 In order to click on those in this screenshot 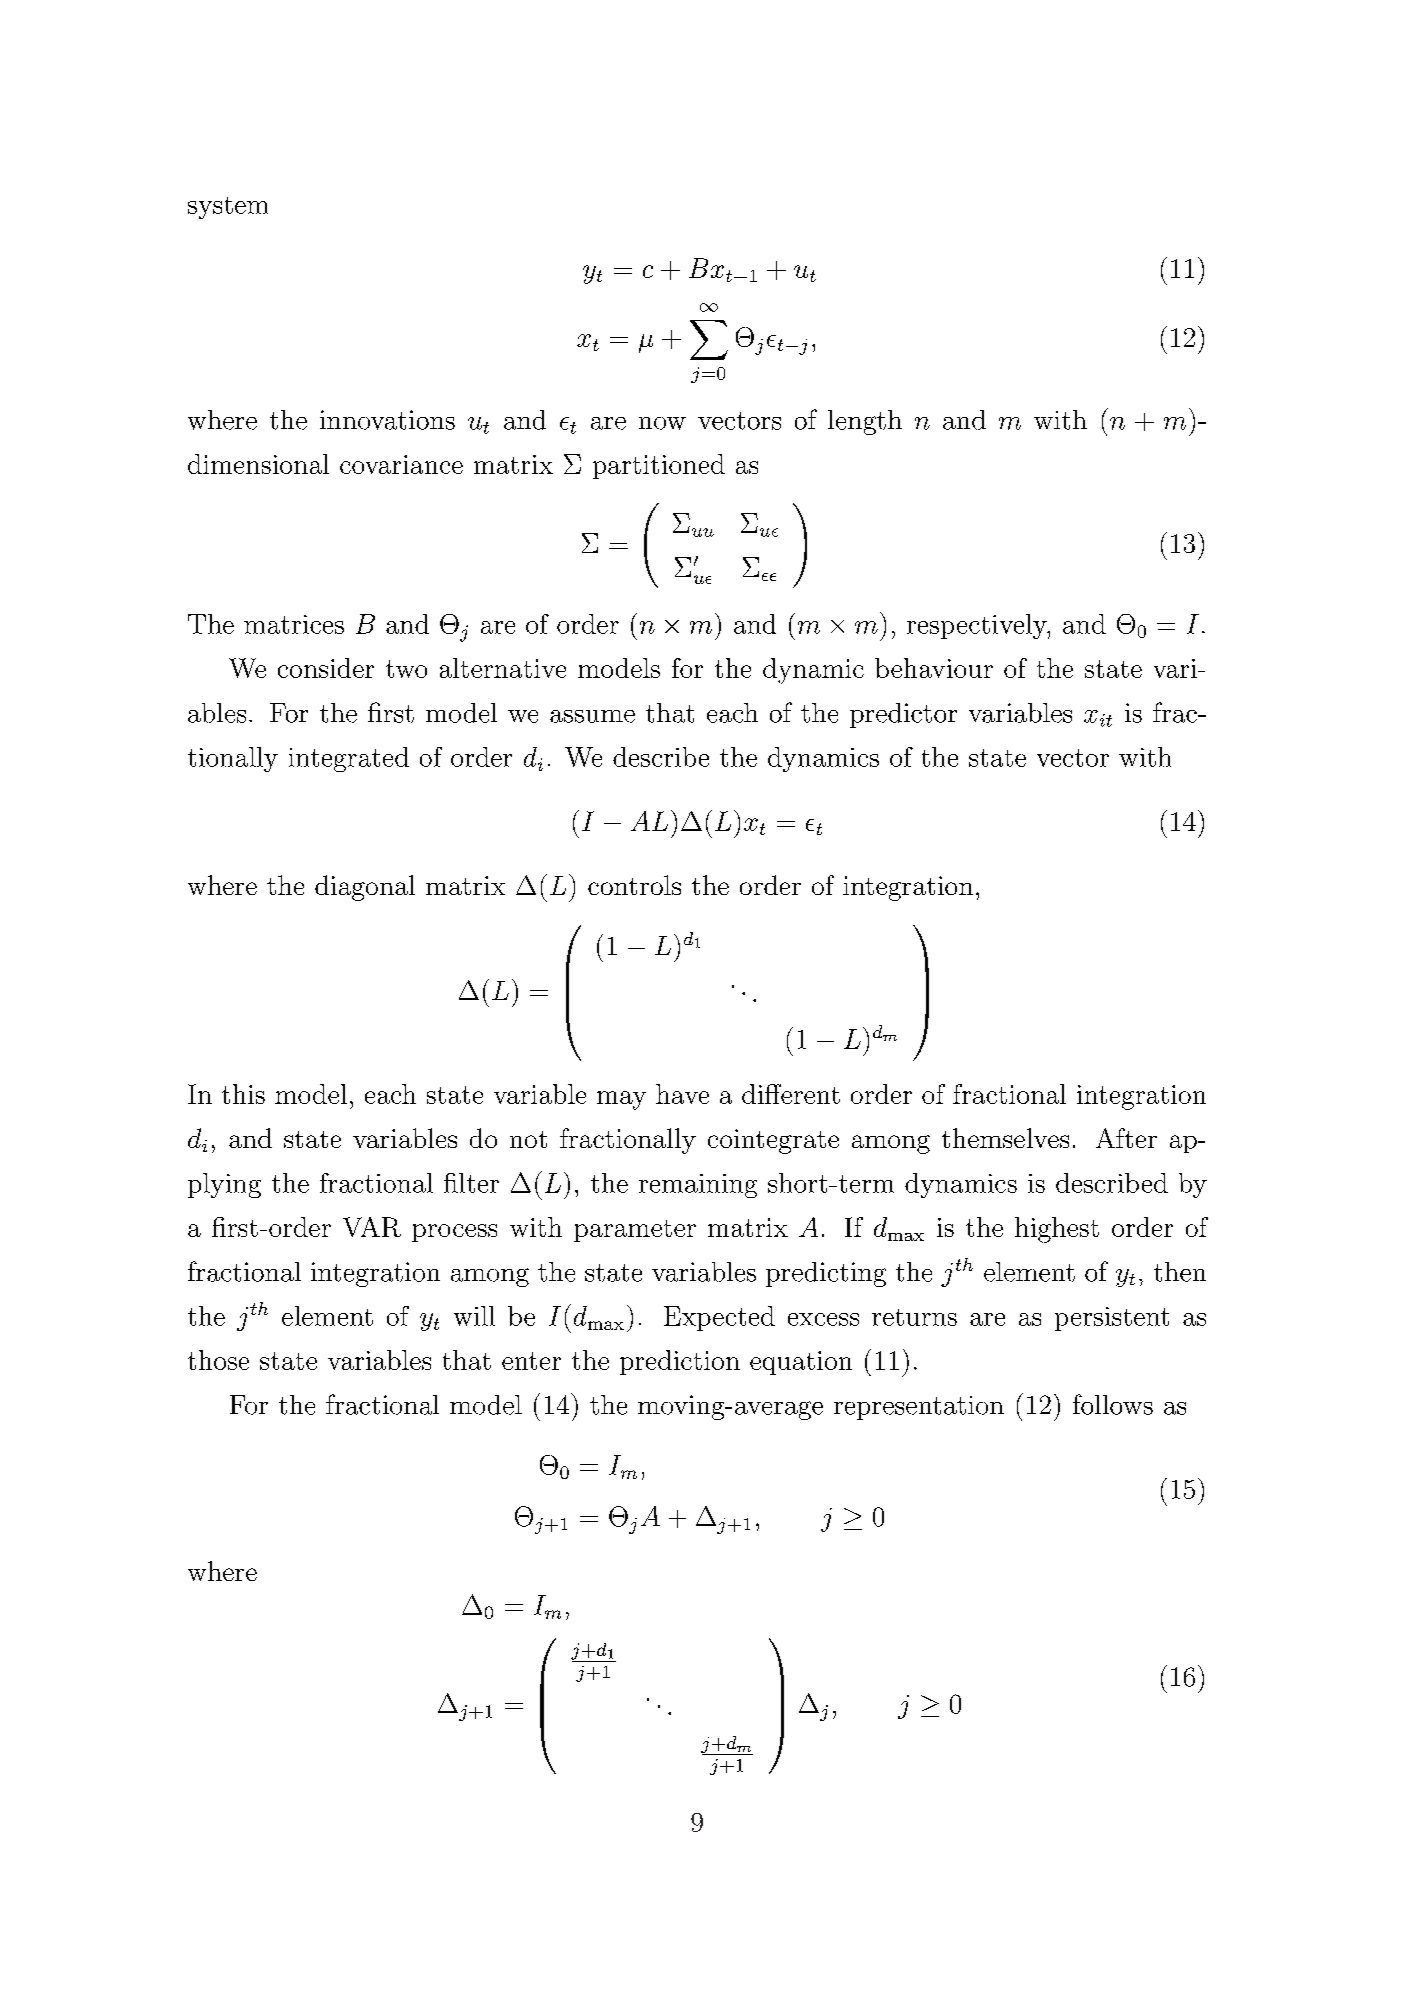, I will do `click(218, 1360)`.
